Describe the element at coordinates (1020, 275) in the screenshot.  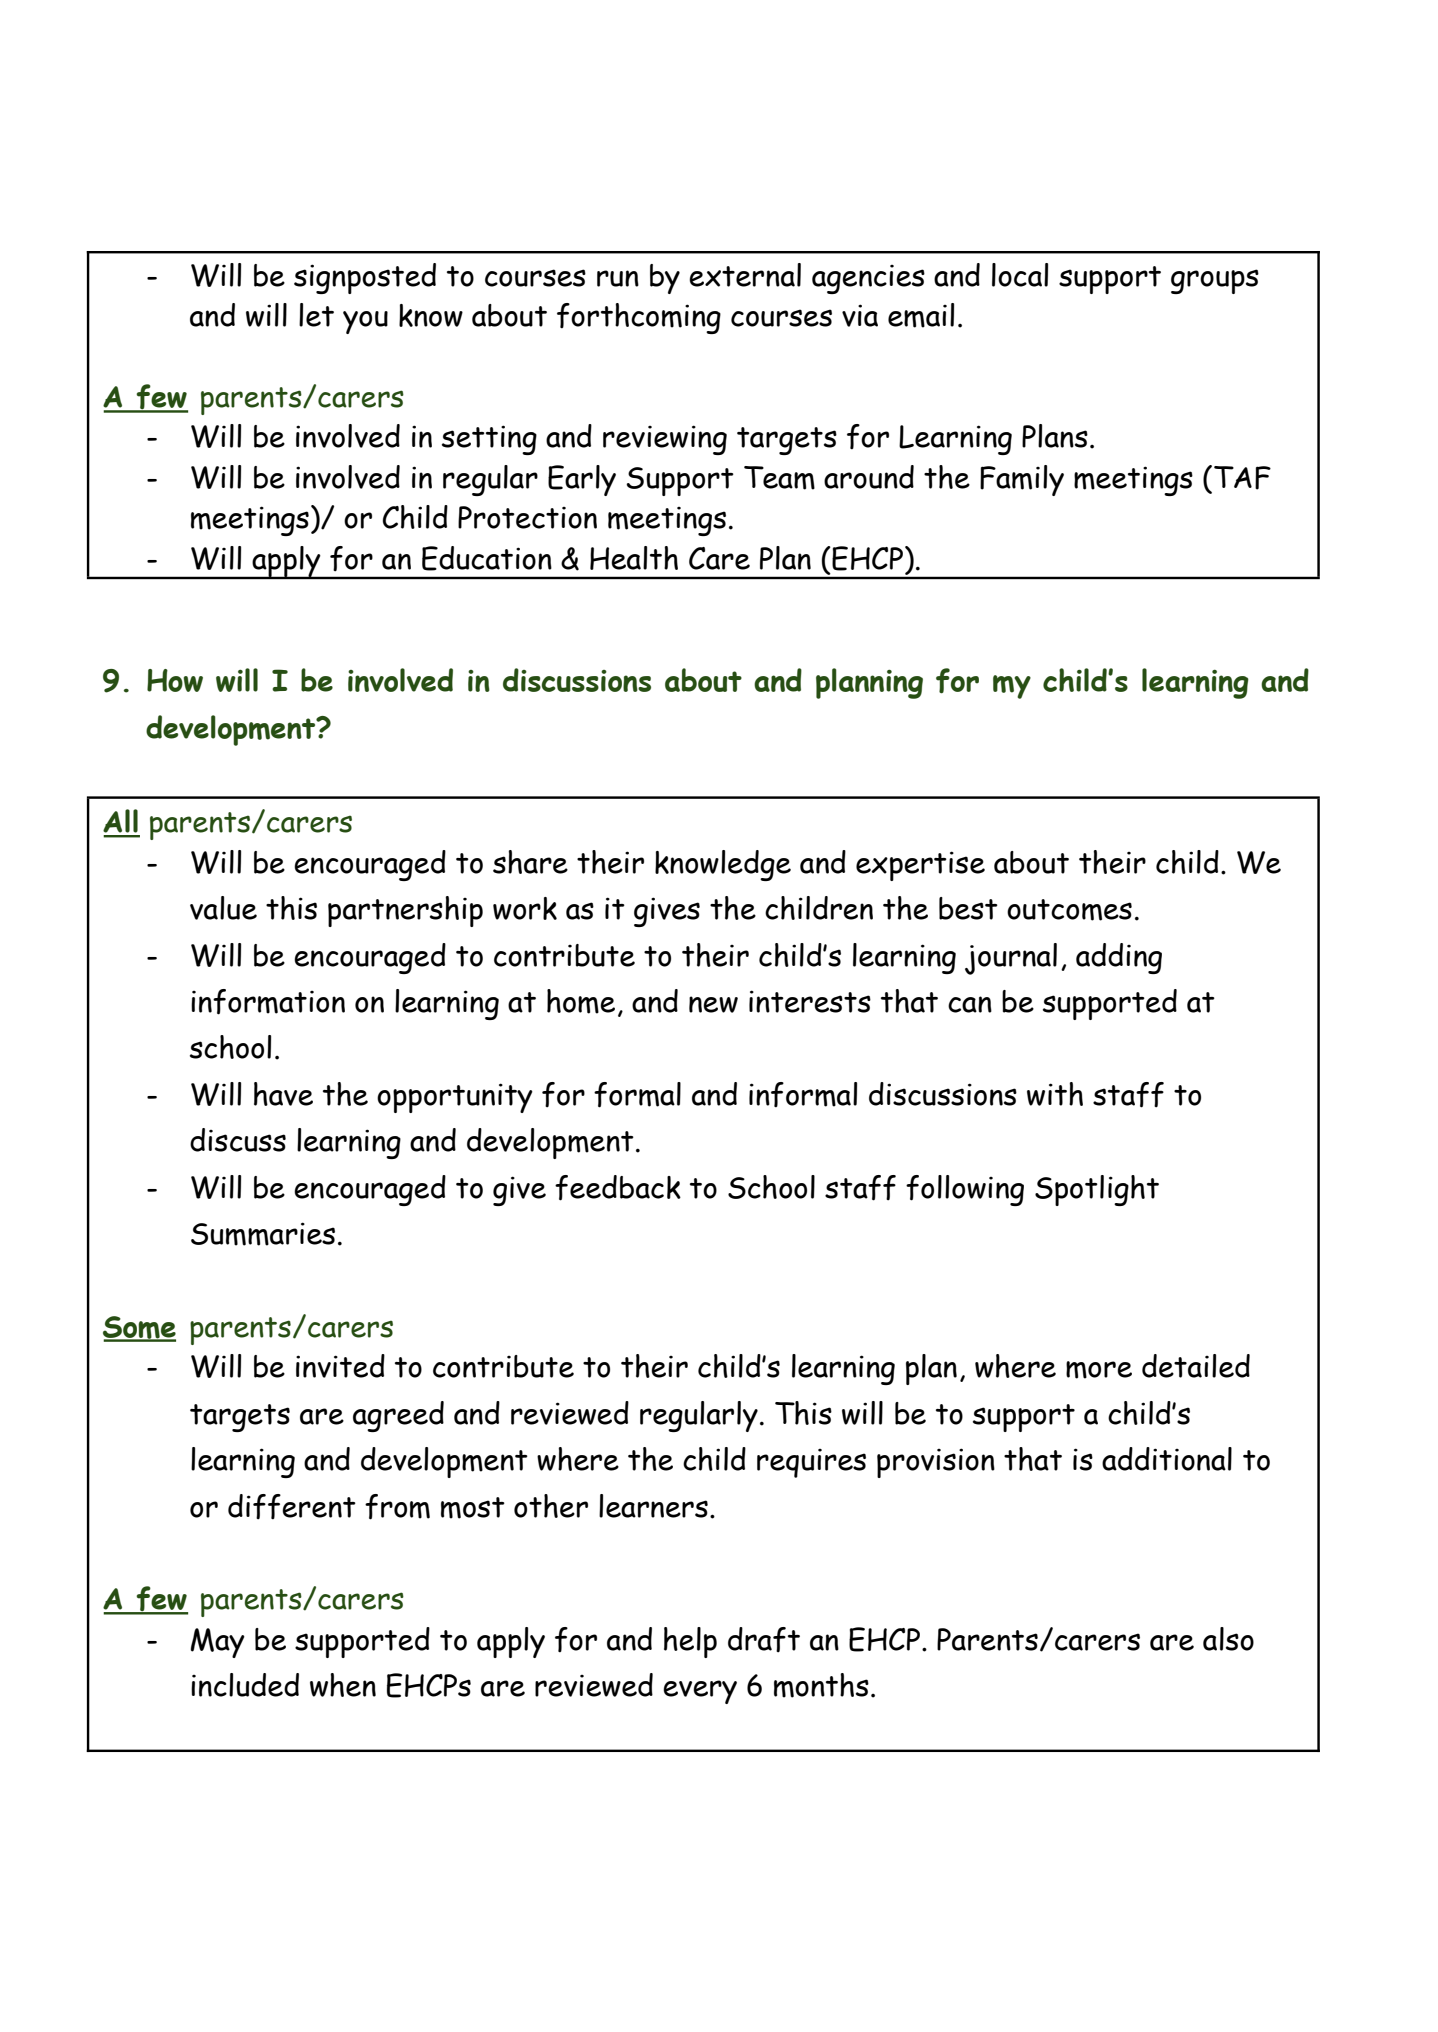
I see `local` at that location.
